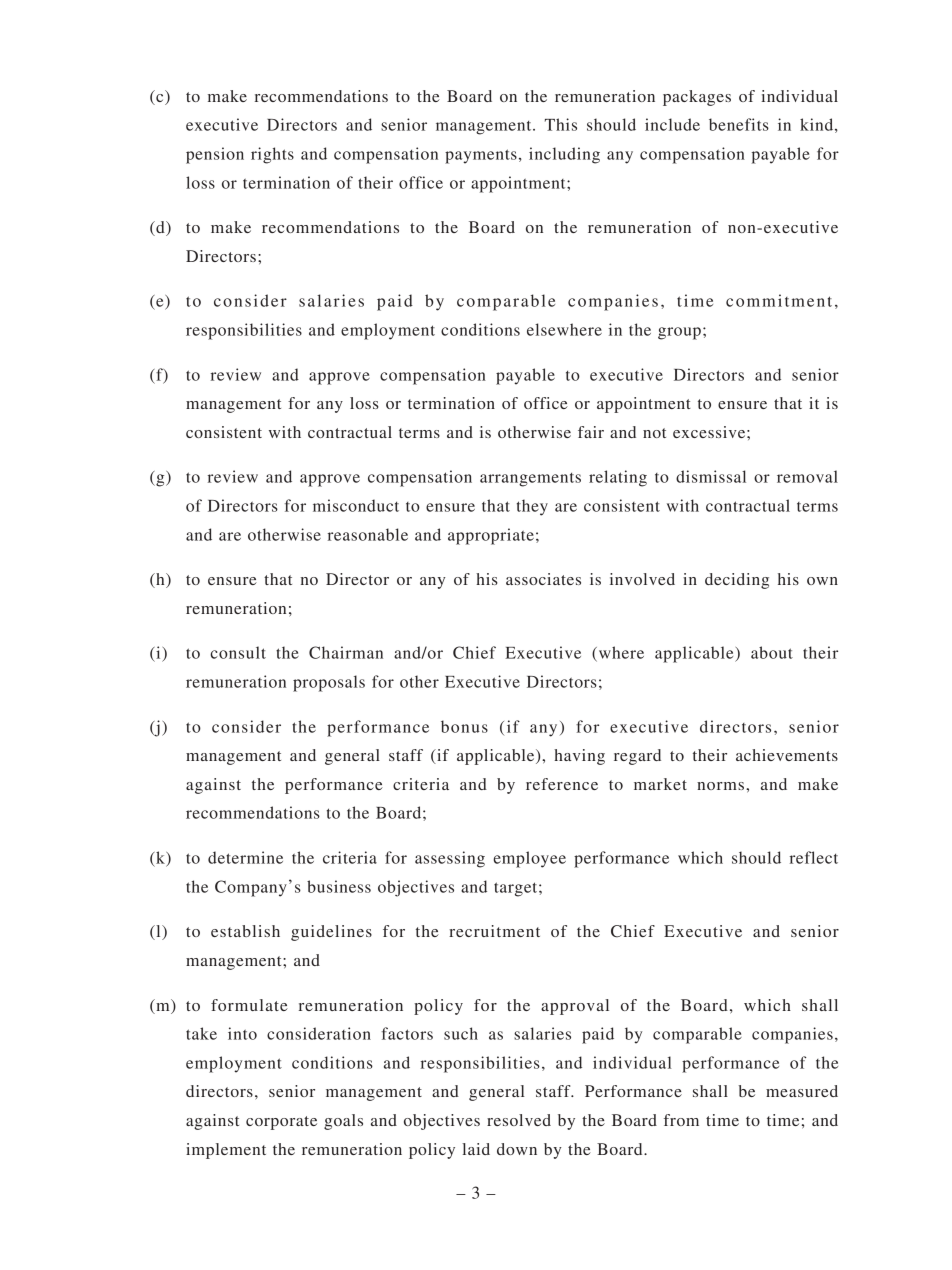 The height and width of the document is (1270, 952). I want to click on corporate, so click(281, 1123).
